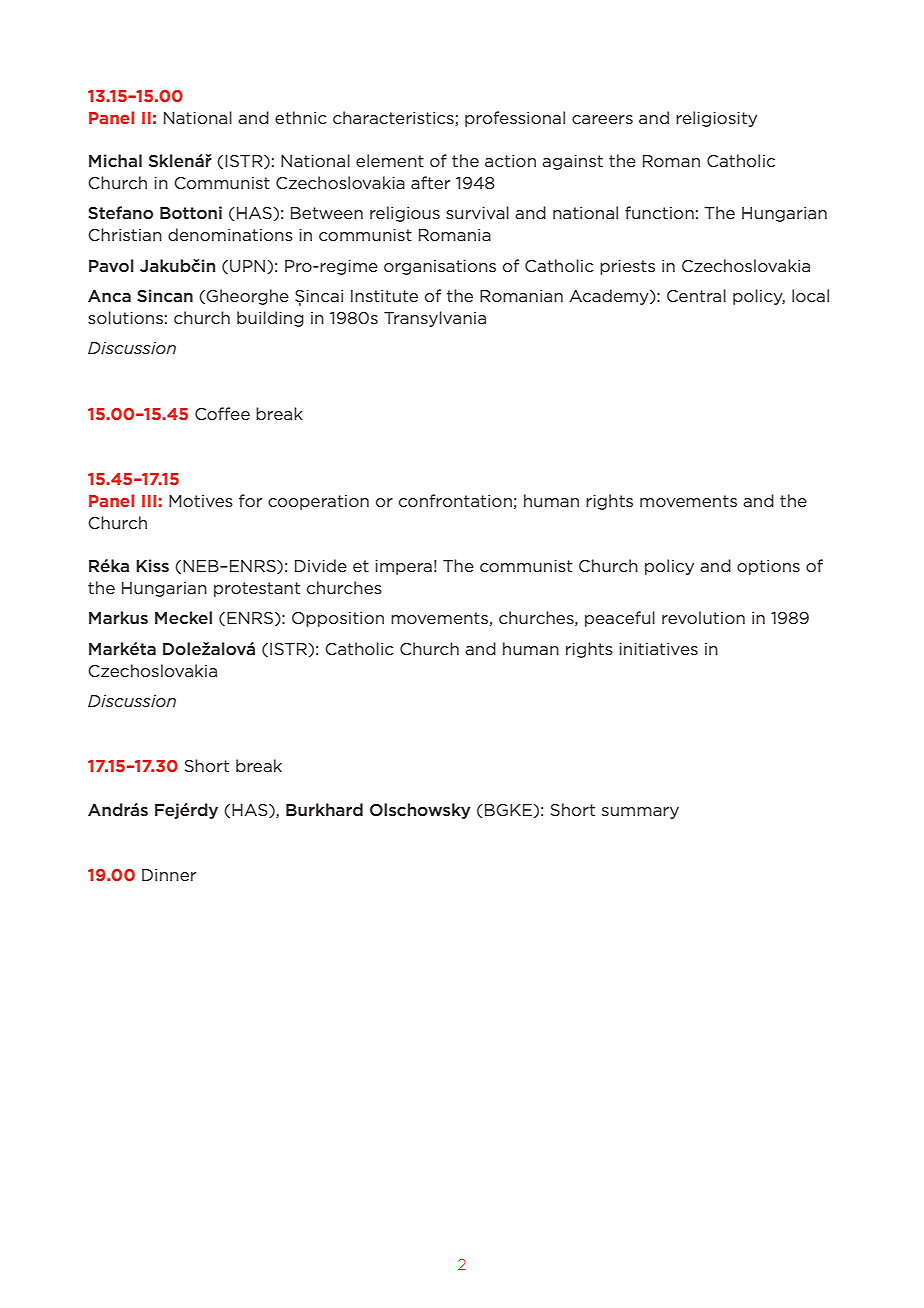 The width and height of the document is (924, 1308). Describe the element at coordinates (115, 160) in the document. I see `Michal` at that location.
